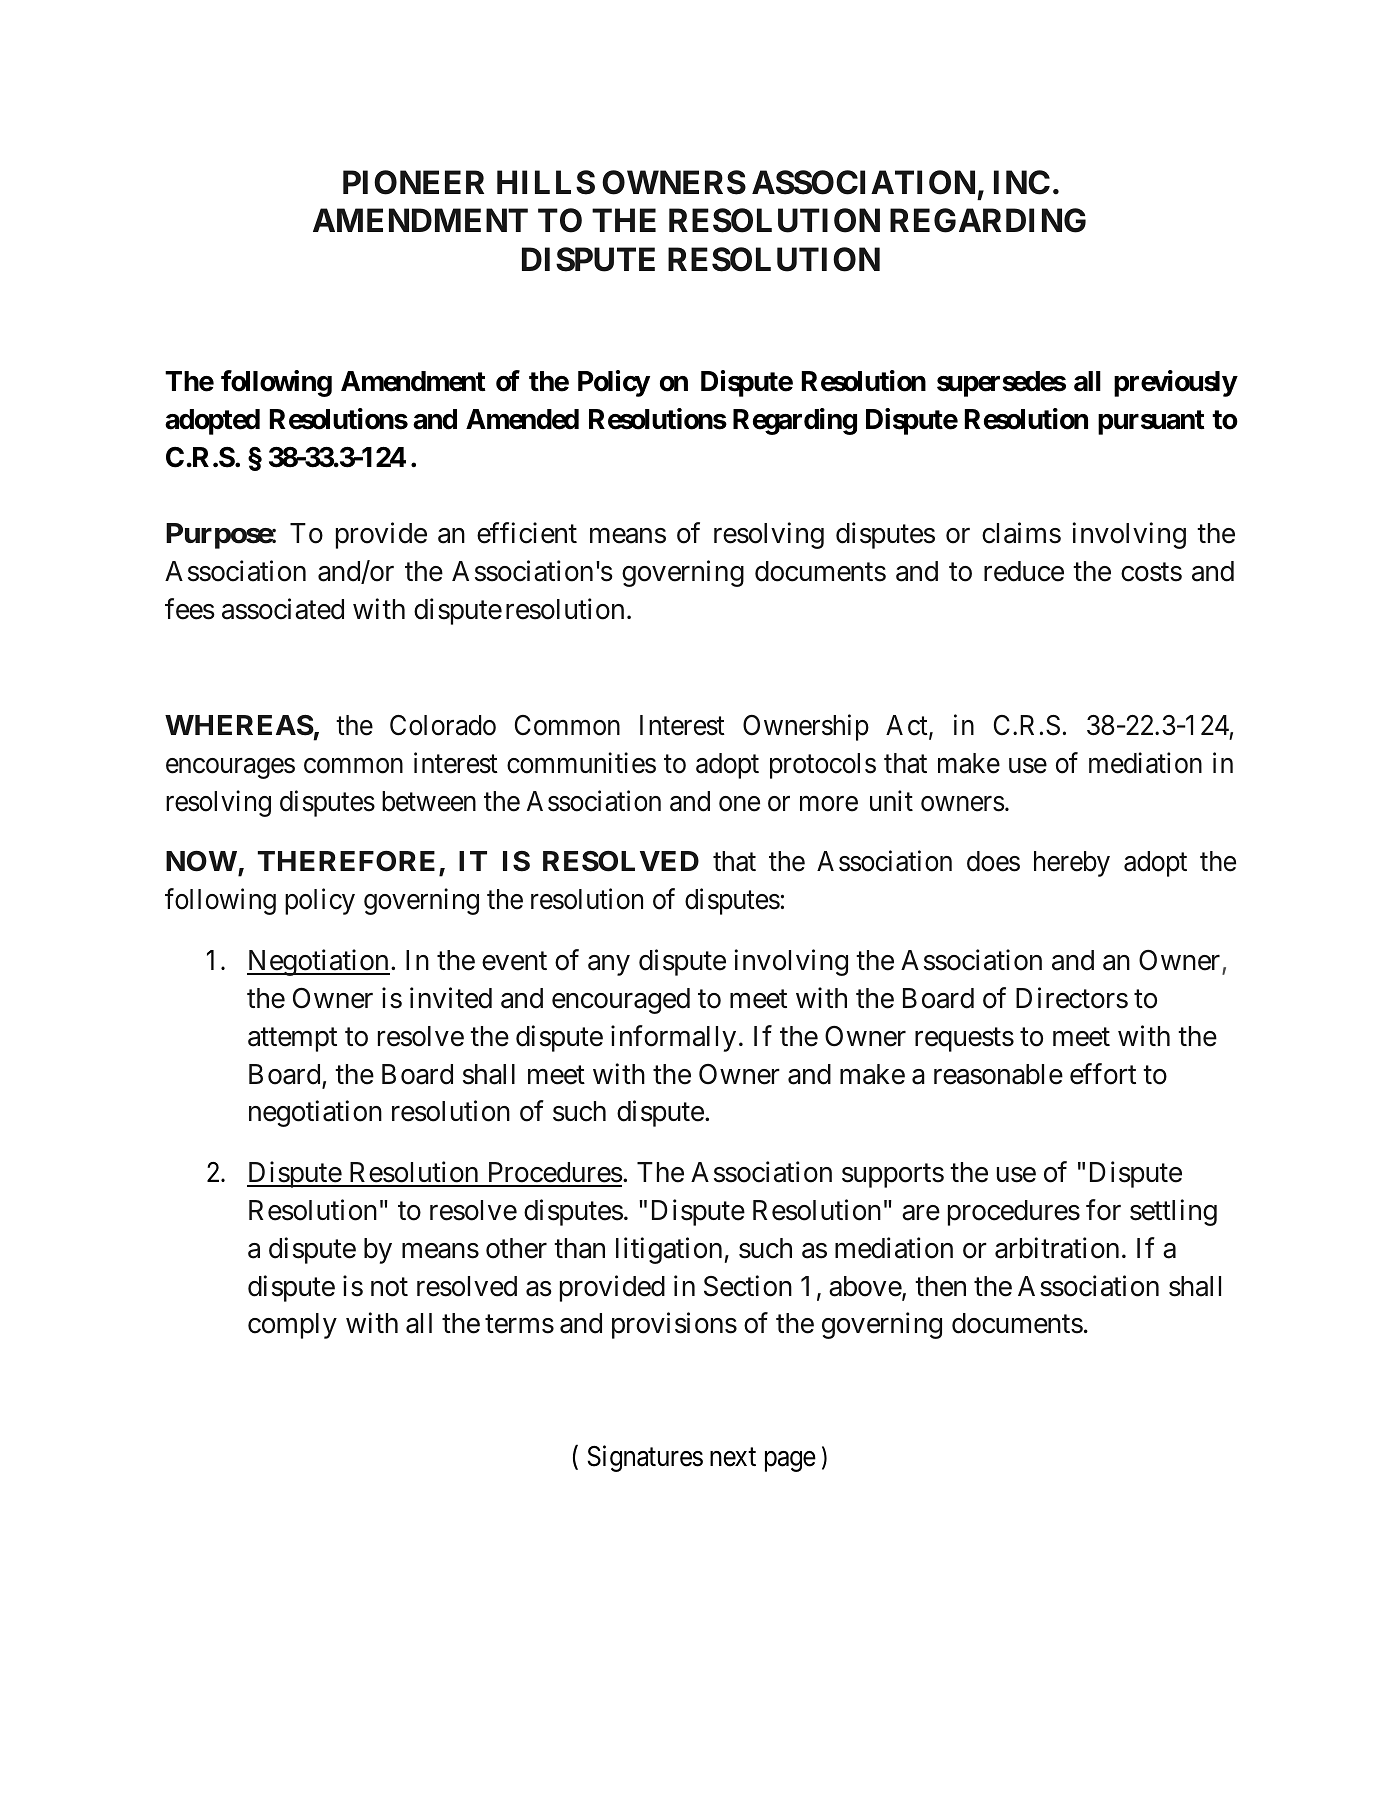 The height and width of the document is (1812, 1400). I want to click on attempt, so click(292, 1040).
